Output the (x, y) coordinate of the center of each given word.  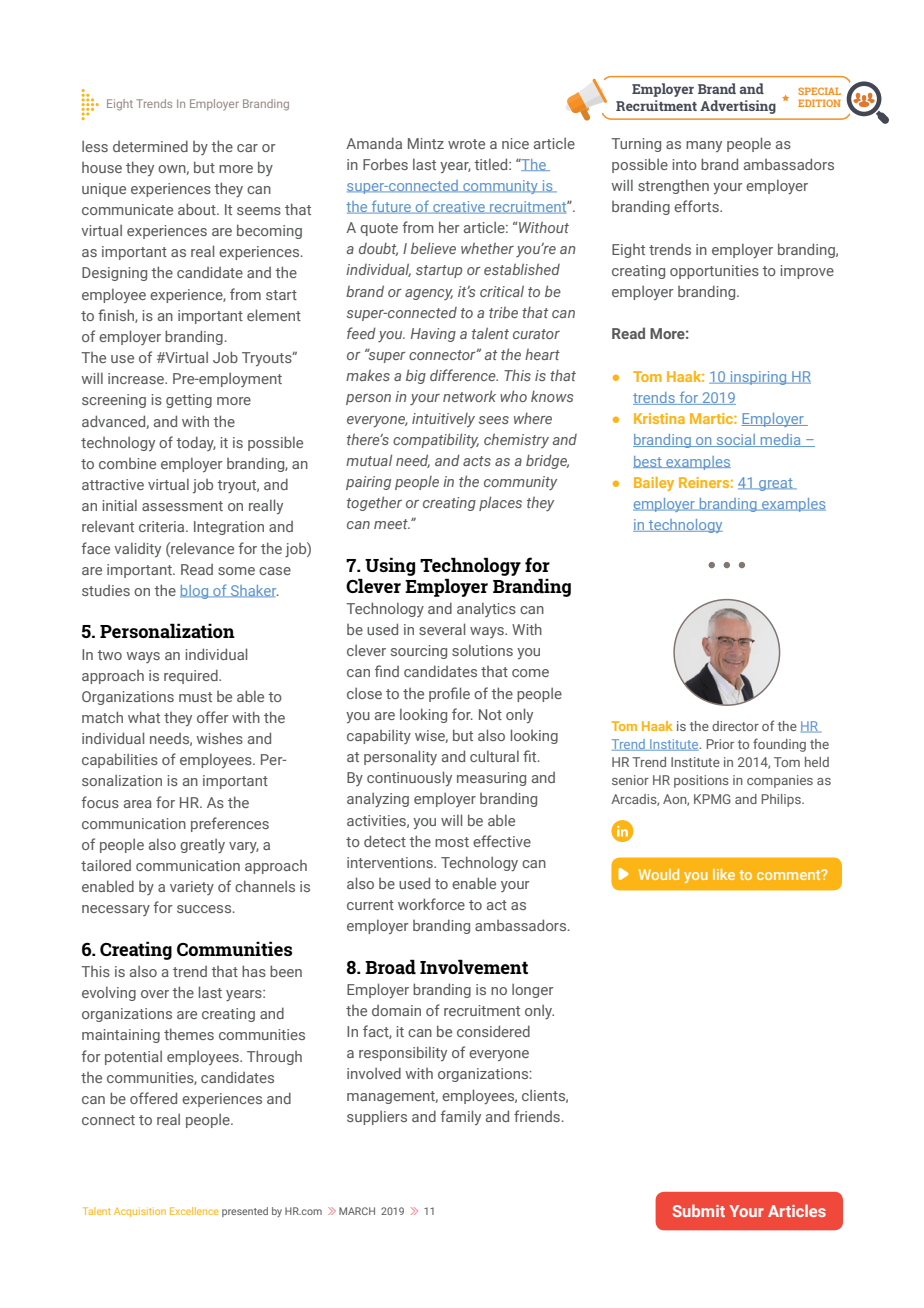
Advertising (738, 107)
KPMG (712, 799)
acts (477, 461)
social (736, 440)
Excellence (194, 1211)
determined (150, 146)
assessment (182, 506)
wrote (466, 144)
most (452, 842)
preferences (230, 824)
